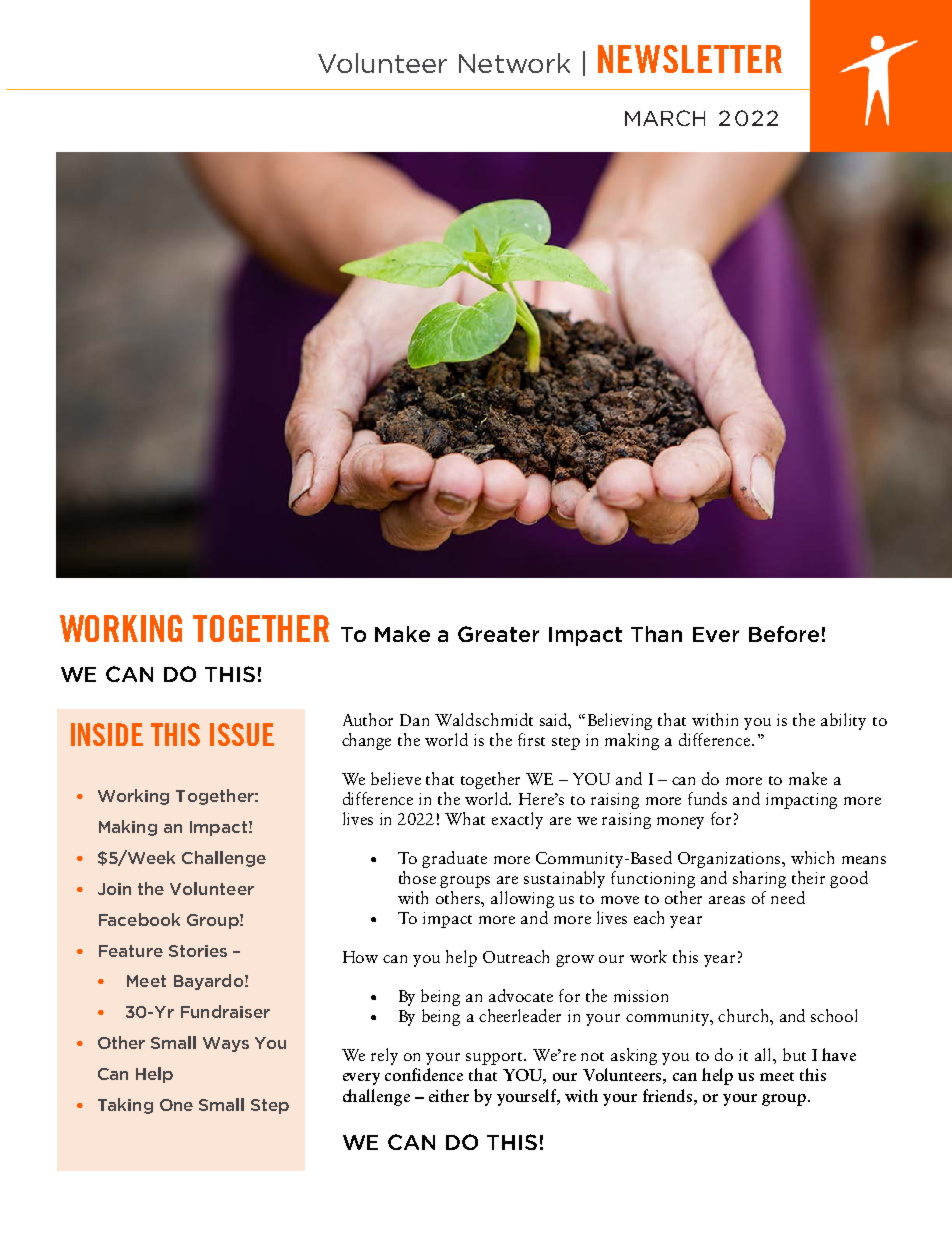 This screenshot has width=952, height=1233. Describe the element at coordinates (107, 734) in the screenshot. I see `INSIDE` at that location.
